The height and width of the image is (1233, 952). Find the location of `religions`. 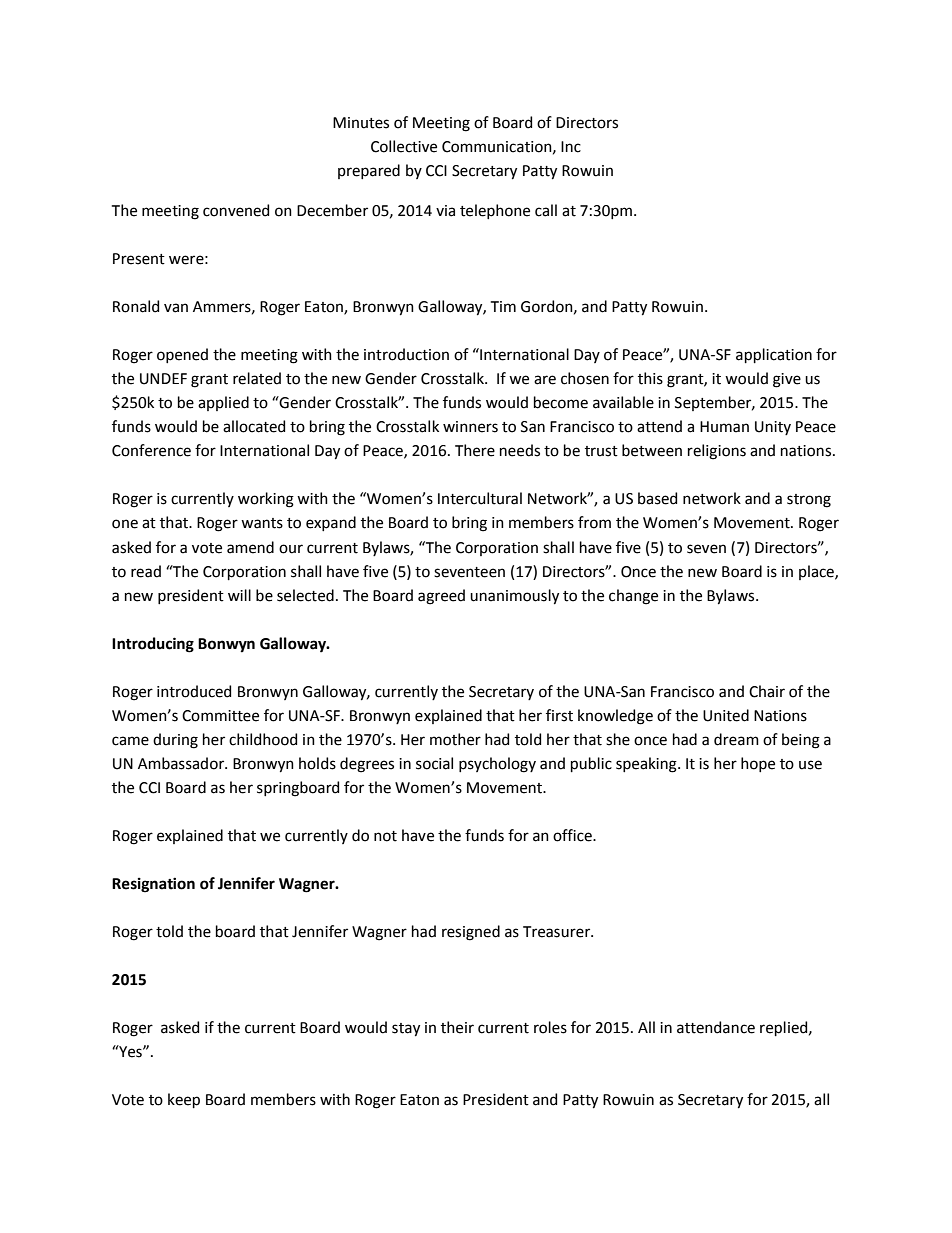

religions is located at coordinates (717, 452).
